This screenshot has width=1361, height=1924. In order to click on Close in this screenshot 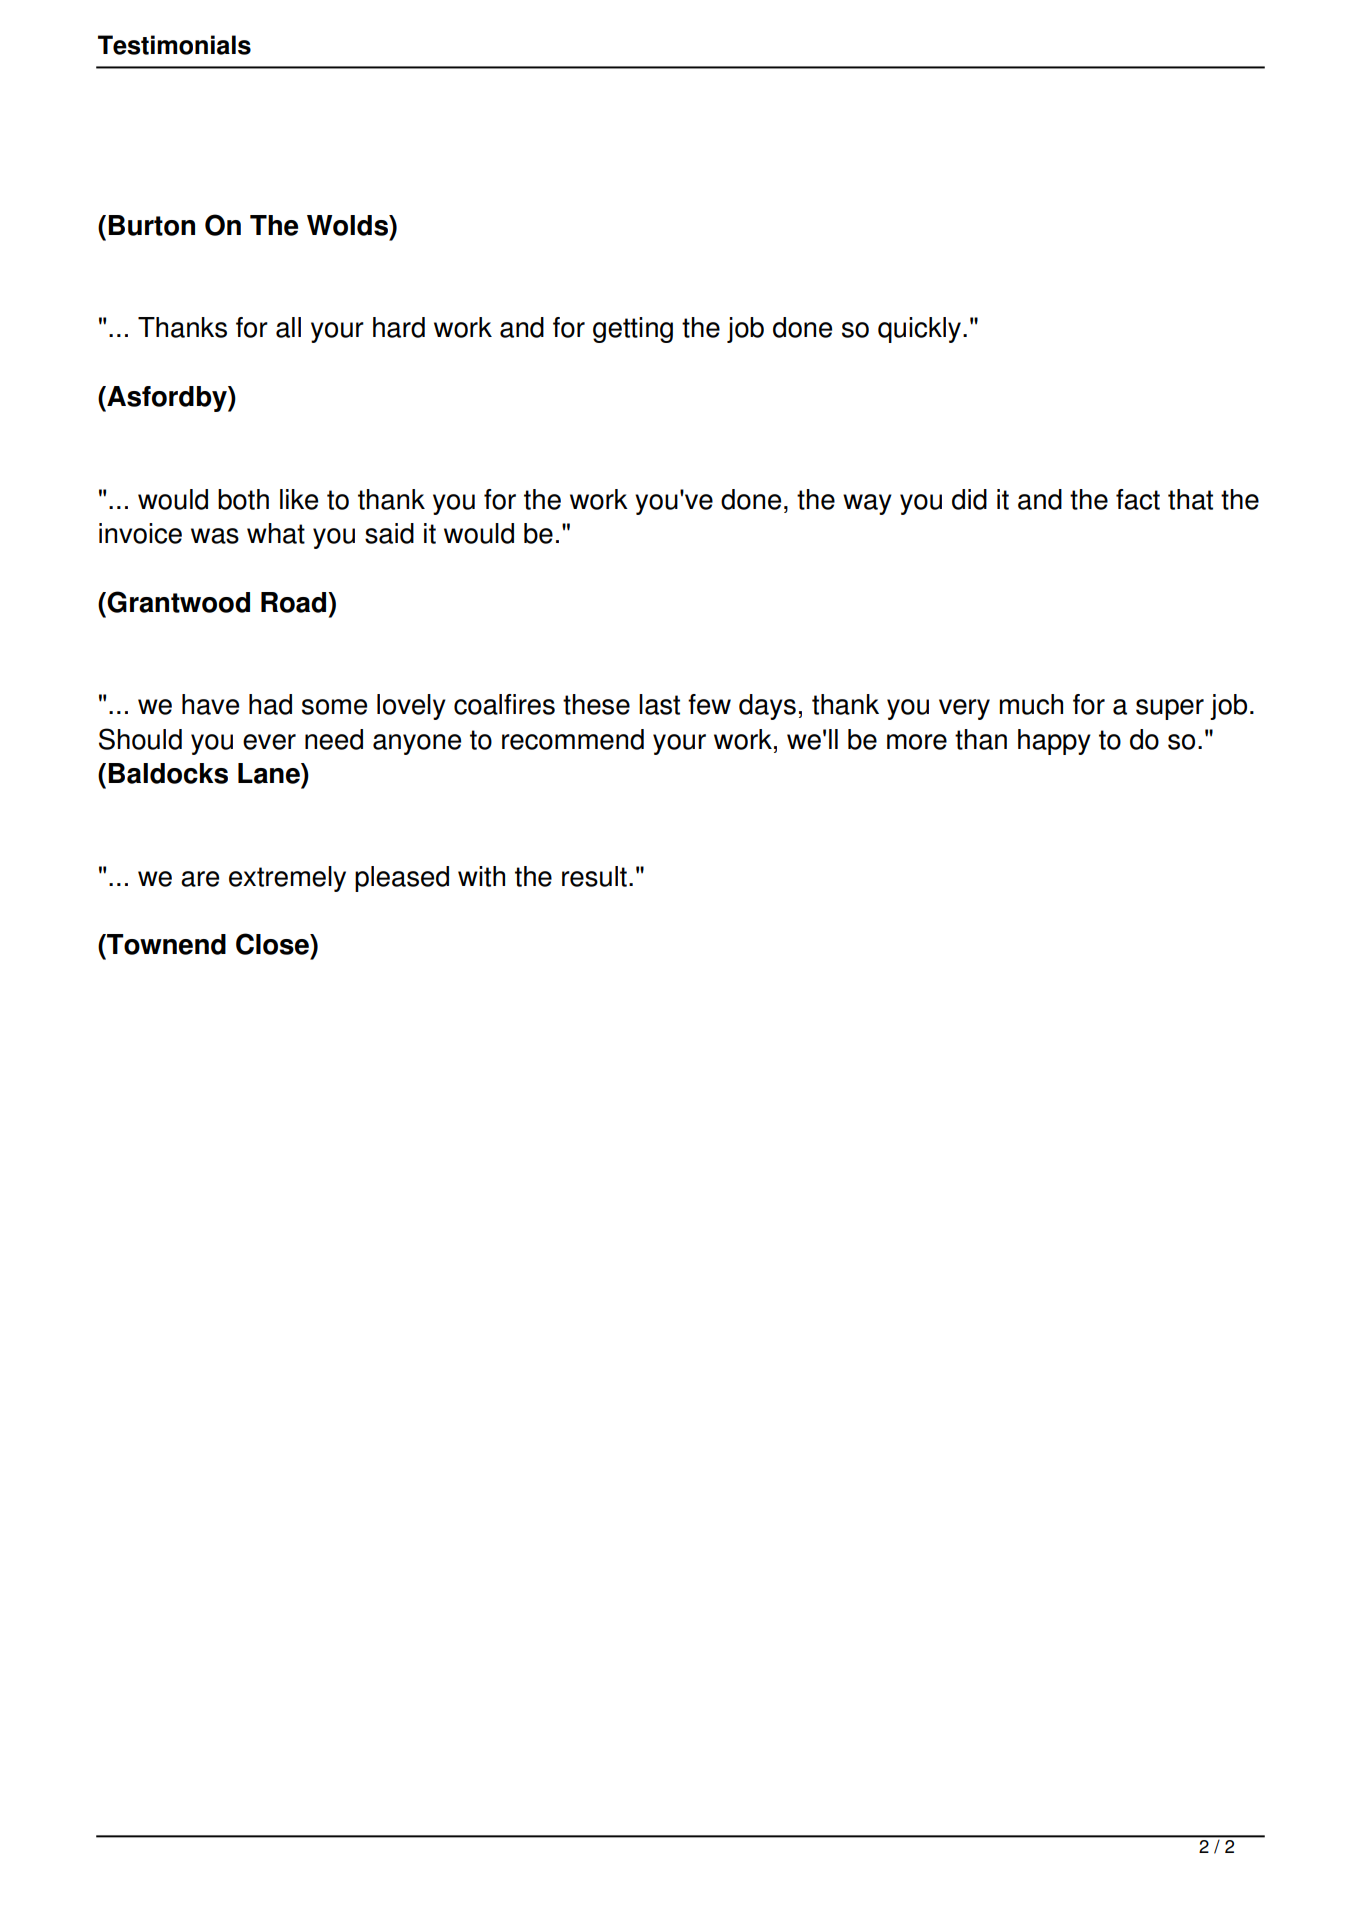, I will do `click(273, 944)`.
